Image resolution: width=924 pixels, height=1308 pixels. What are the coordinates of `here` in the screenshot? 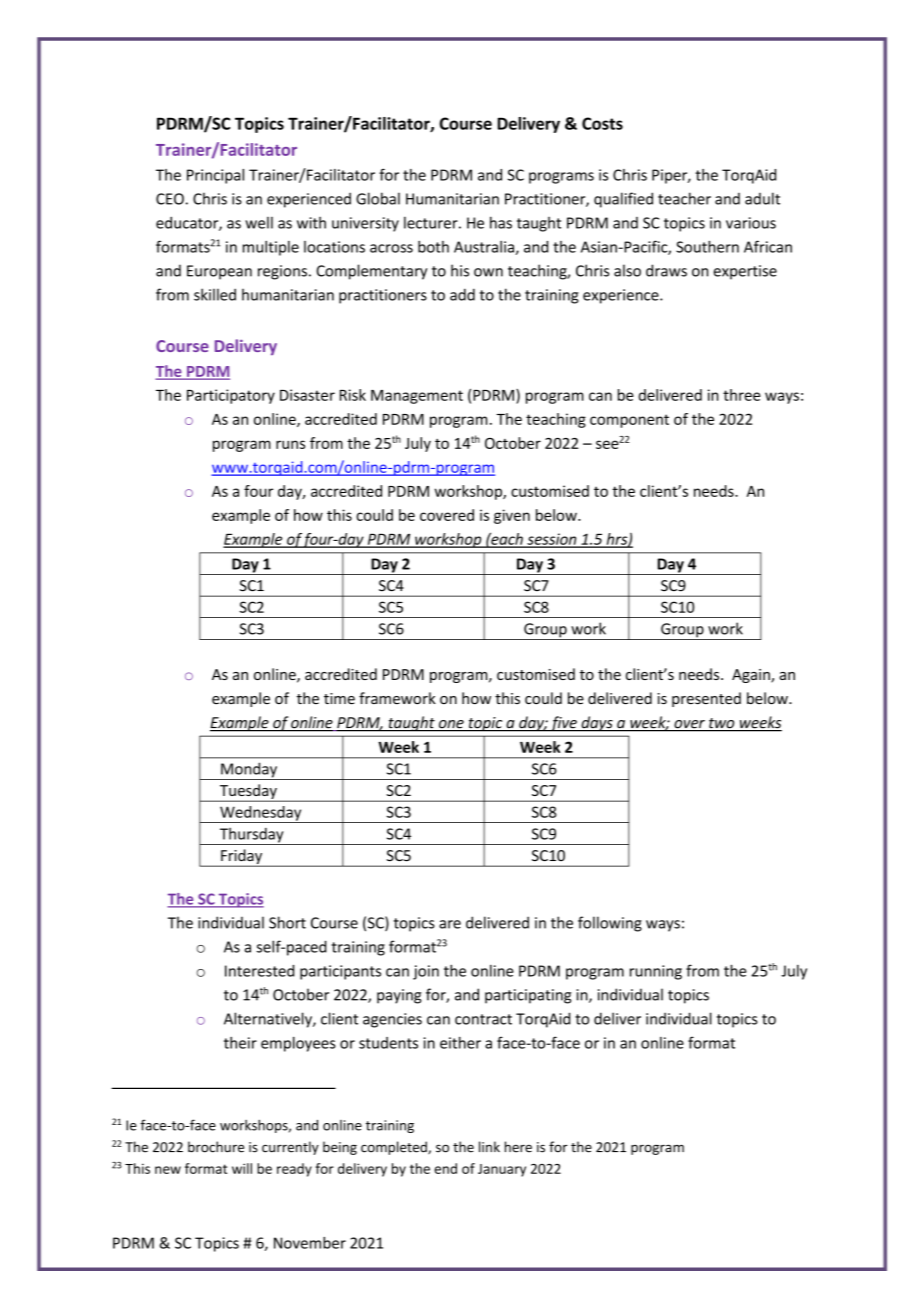 It's located at (518, 1147).
